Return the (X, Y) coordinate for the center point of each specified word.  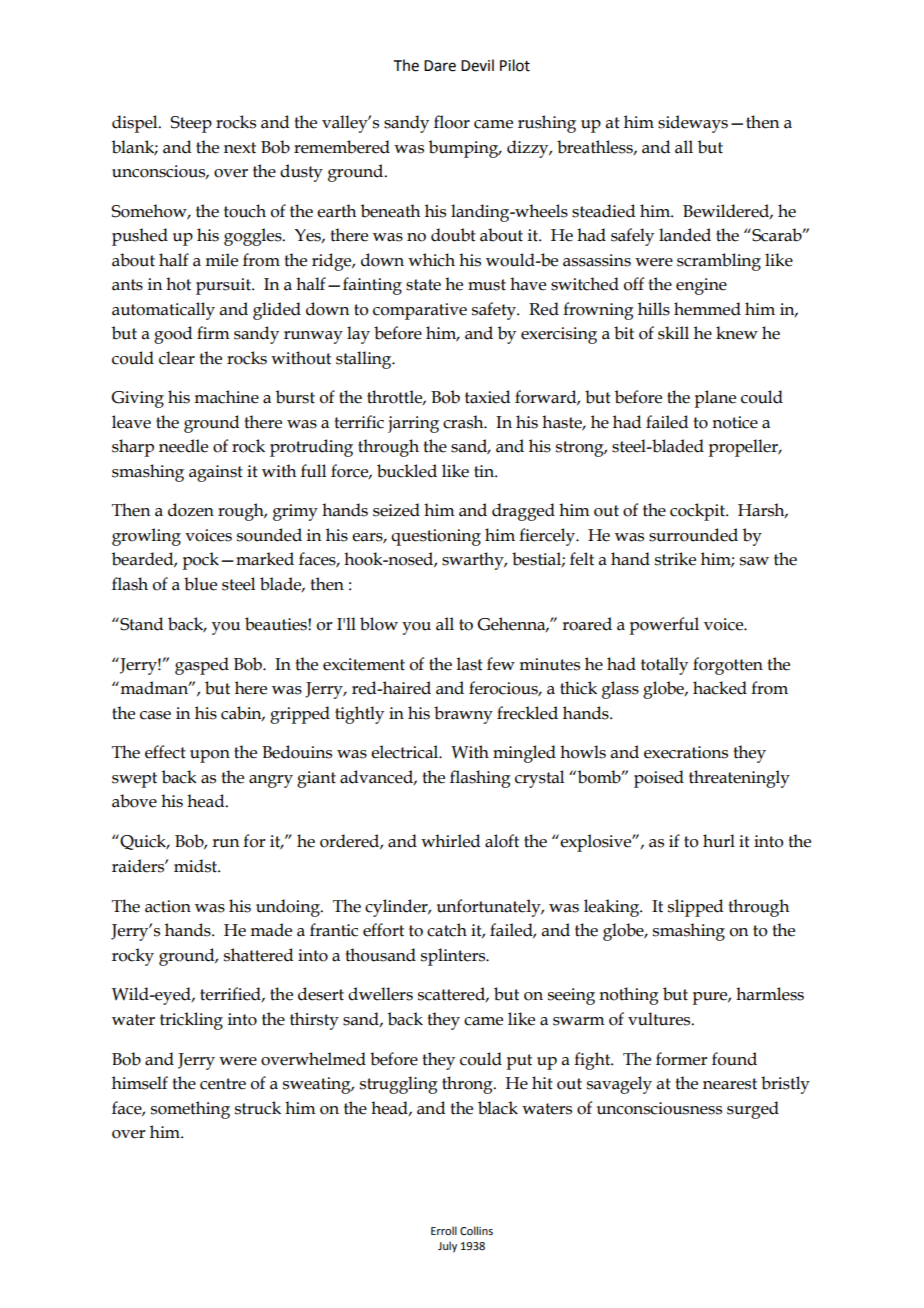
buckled (407, 471)
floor (452, 122)
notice (735, 422)
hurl (719, 841)
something (190, 1110)
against (216, 473)
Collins (476, 1230)
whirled (450, 841)
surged (753, 1110)
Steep (191, 124)
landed (685, 235)
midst (197, 866)
